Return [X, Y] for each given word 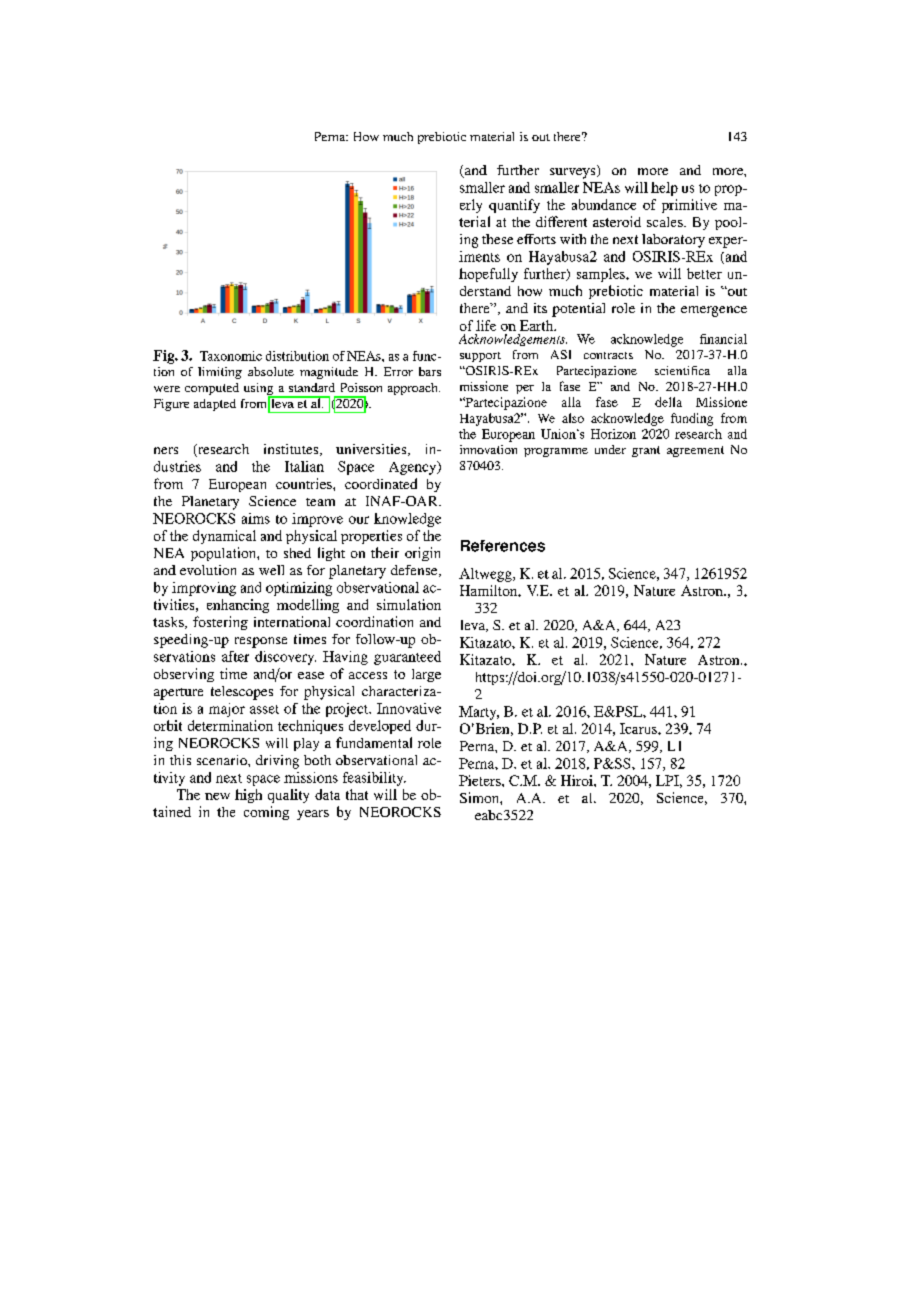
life [486, 325]
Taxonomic [231, 356]
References [503, 546]
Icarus [639, 728]
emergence [714, 311]
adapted [215, 405]
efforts [536, 239]
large [426, 675]
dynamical [224, 537]
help [664, 189]
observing [184, 675]
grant [646, 451]
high [248, 796]
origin [422, 554]
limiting [220, 373]
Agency [414, 468]
